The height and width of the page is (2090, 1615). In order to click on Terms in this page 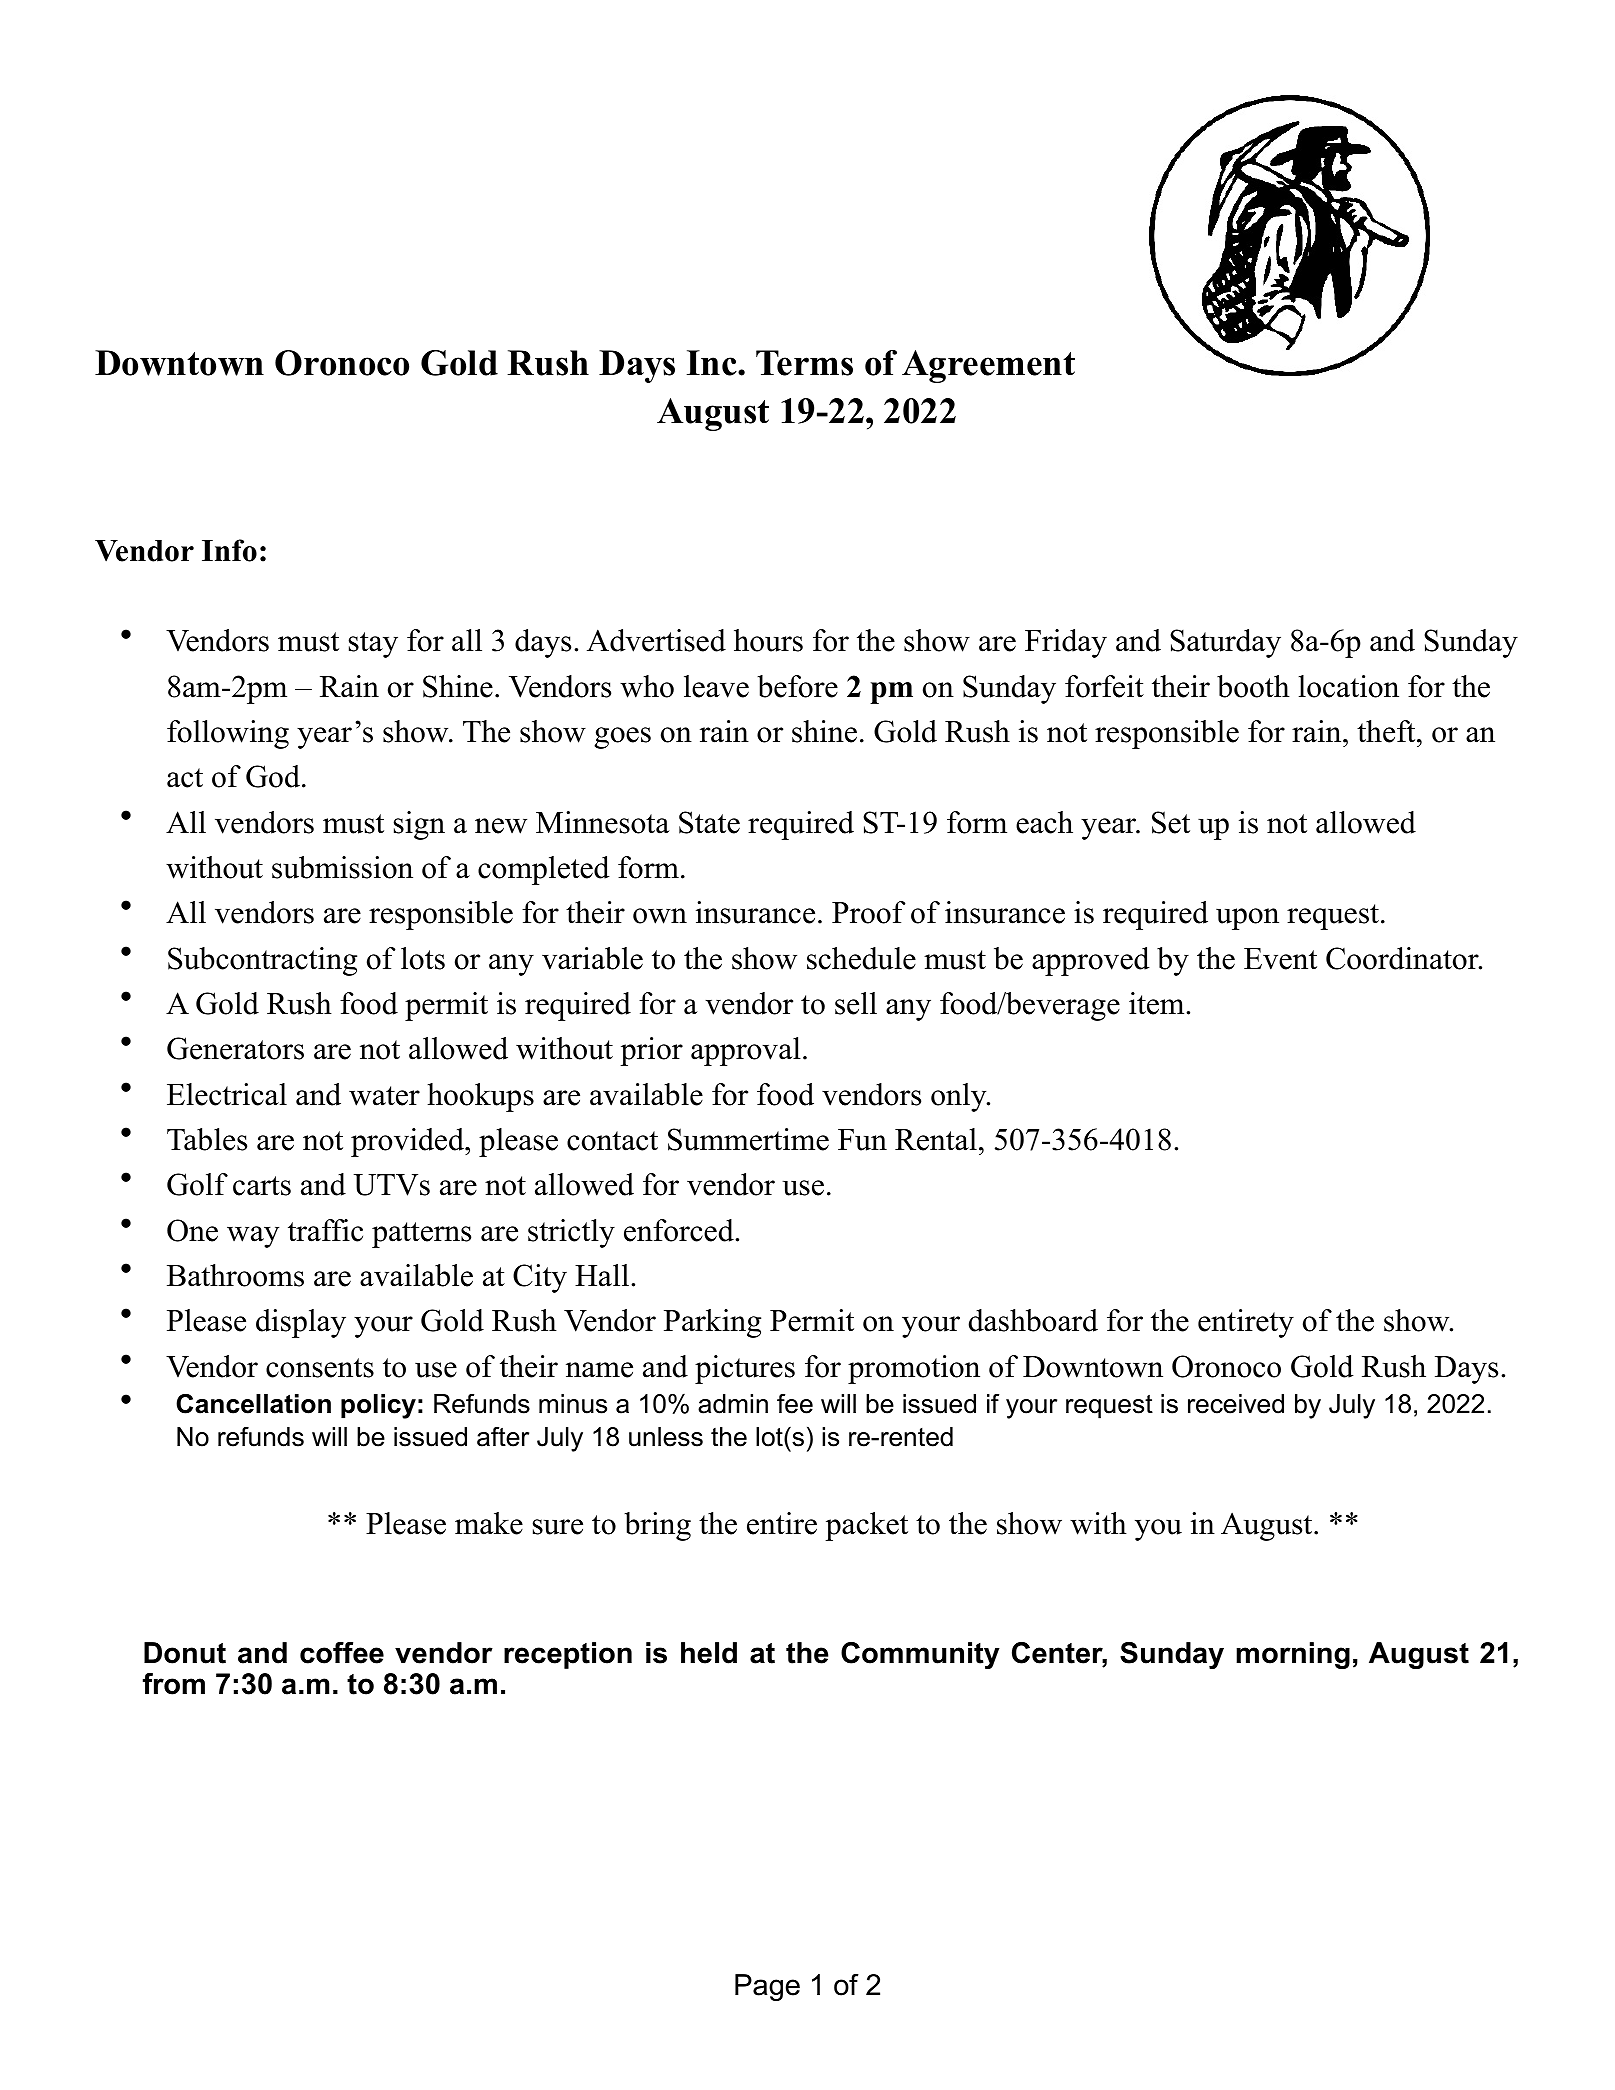, I will do `click(804, 363)`.
